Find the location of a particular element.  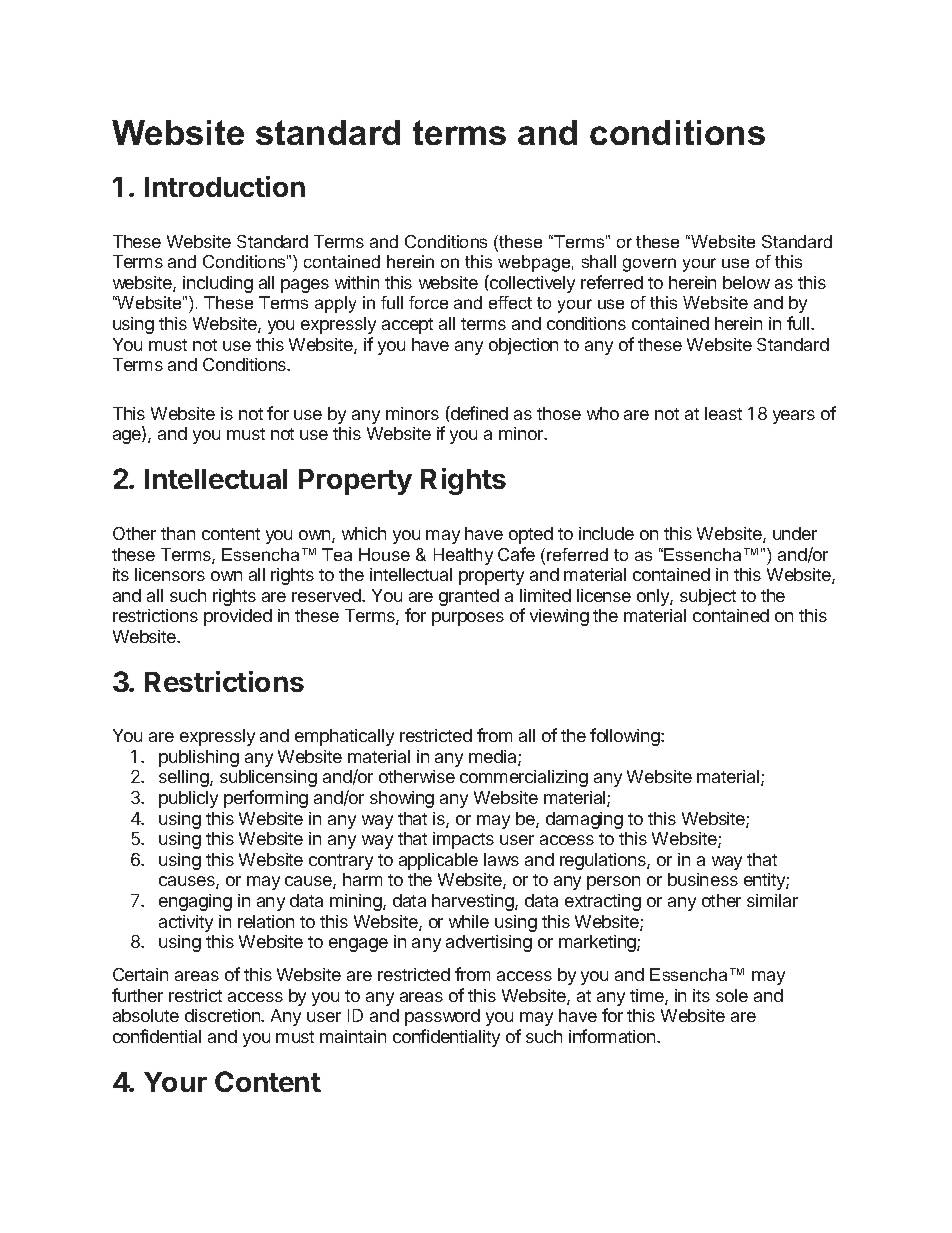

govern is located at coordinates (649, 265).
